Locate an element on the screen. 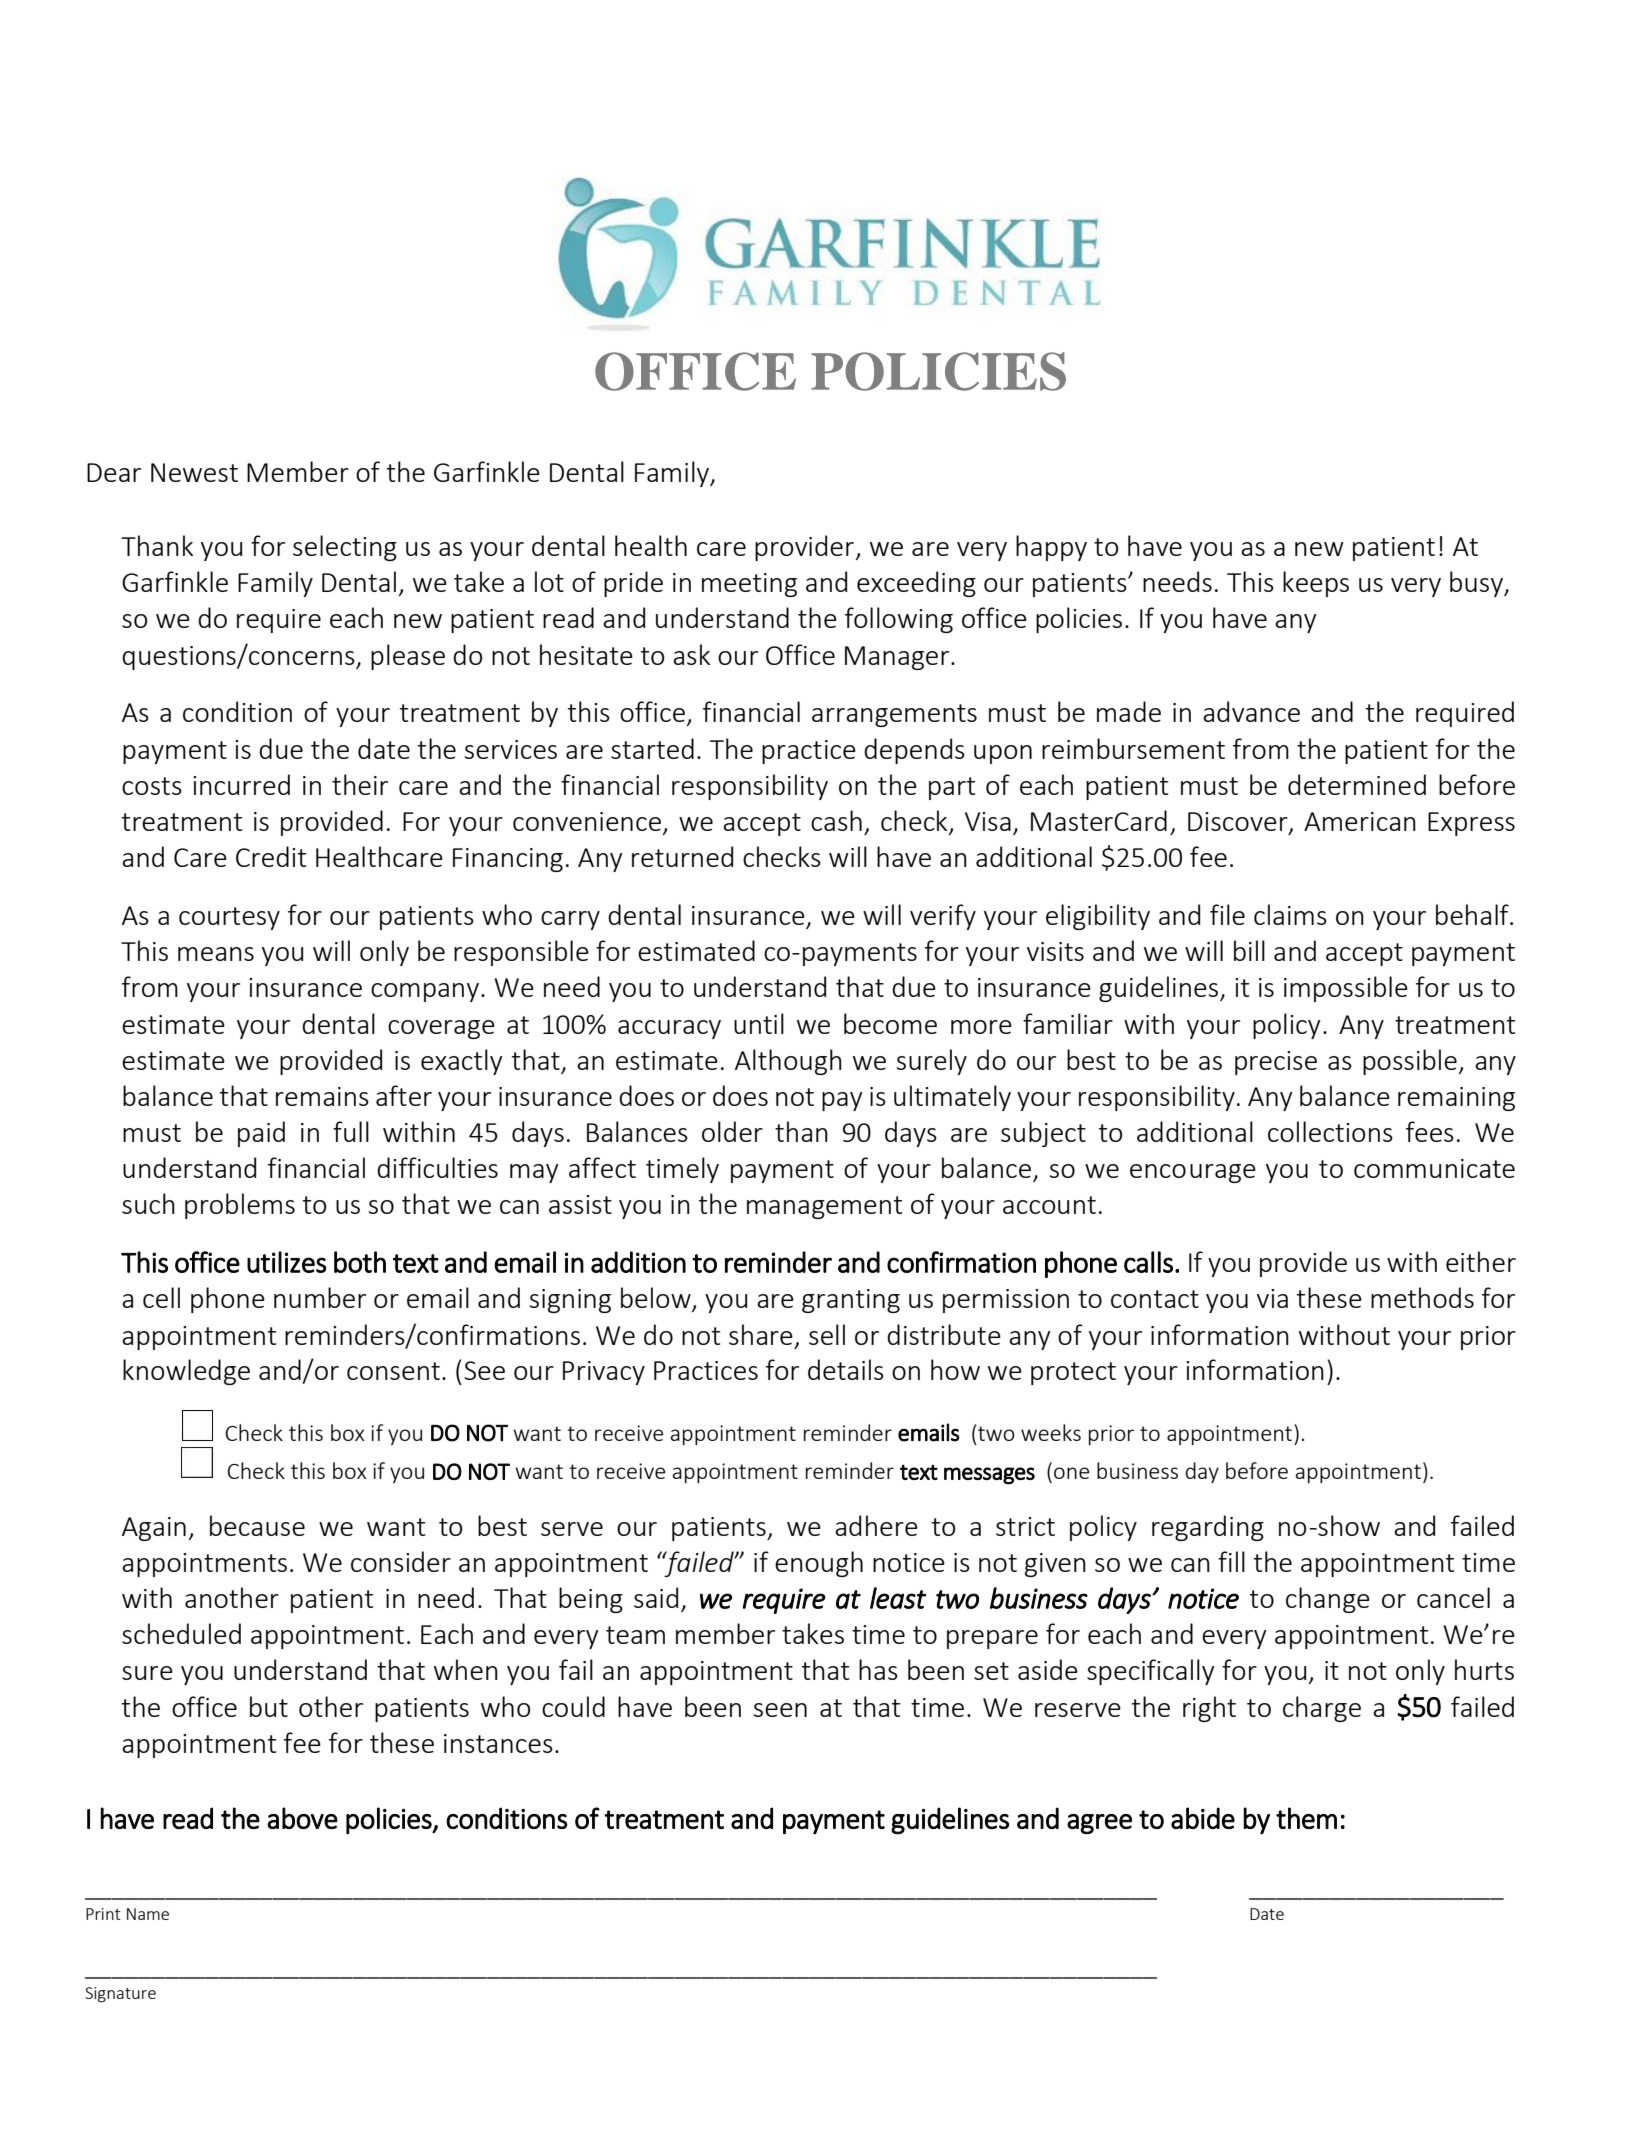 The height and width of the screenshot is (2134, 1649). selecting is located at coordinates (345, 548).
